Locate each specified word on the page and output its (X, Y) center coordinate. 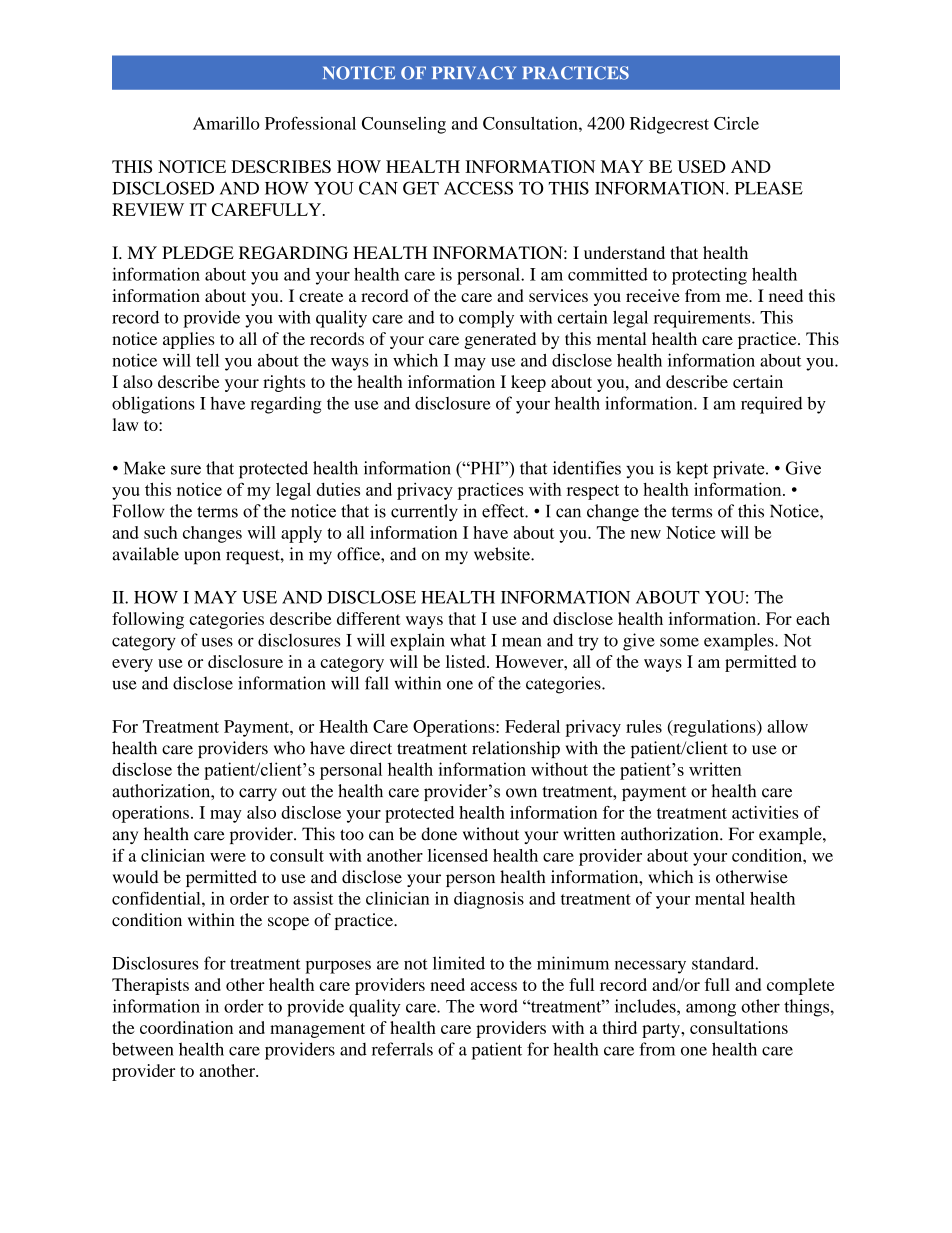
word (498, 1006)
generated (500, 340)
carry (258, 794)
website (503, 554)
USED (701, 166)
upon (202, 558)
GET (421, 188)
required (771, 405)
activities (765, 812)
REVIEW (148, 209)
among (711, 1010)
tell (207, 360)
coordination (186, 1027)
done (439, 834)
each (813, 618)
